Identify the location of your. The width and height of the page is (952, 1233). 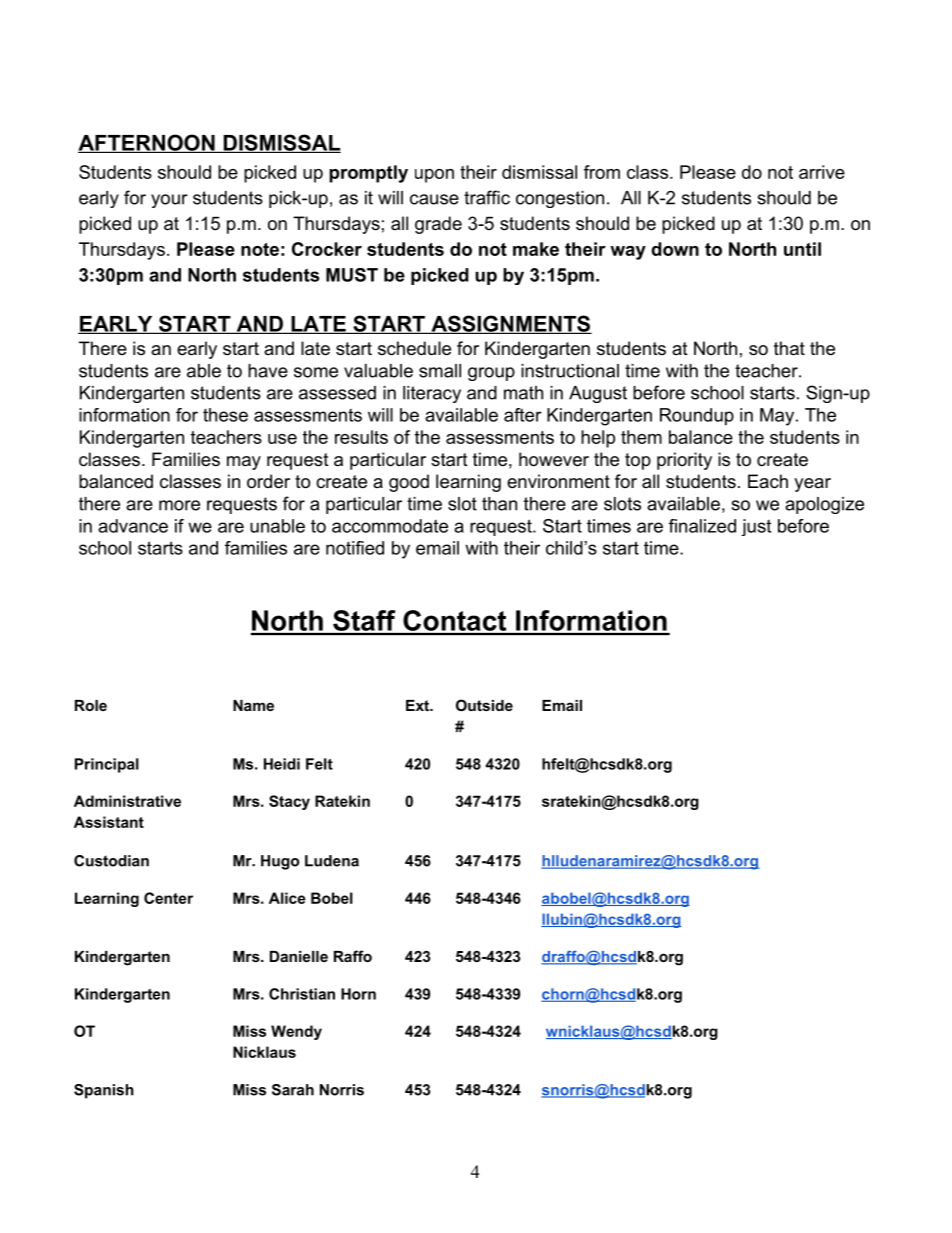
(169, 201).
